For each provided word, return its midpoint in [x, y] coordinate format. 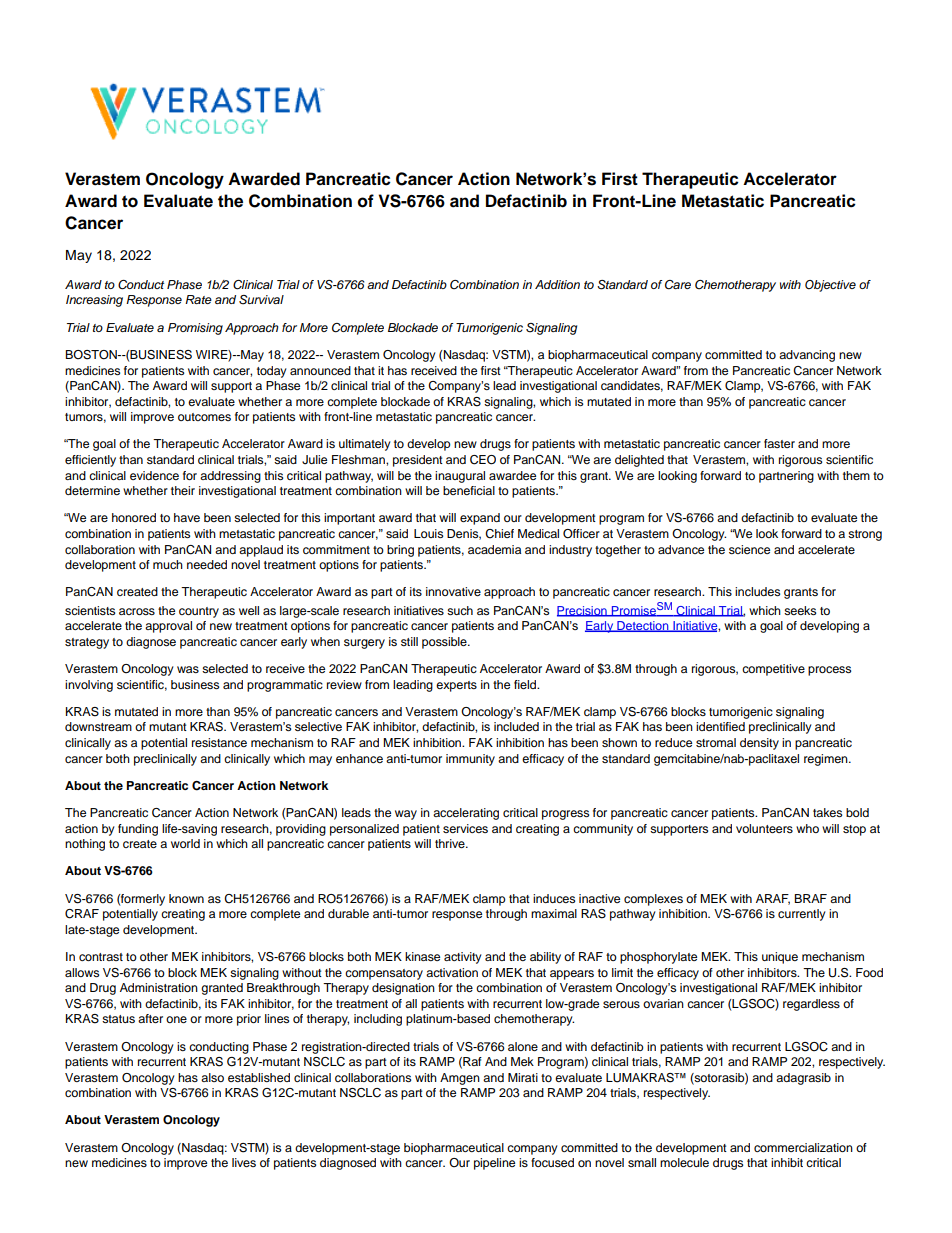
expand [480, 519]
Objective [830, 286]
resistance [219, 742]
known [186, 898]
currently [802, 915]
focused [552, 1162]
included [516, 726]
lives [244, 1162]
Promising [195, 329]
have [187, 517]
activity [463, 958]
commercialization [803, 1147]
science [749, 549]
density [759, 744]
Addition [557, 284]
